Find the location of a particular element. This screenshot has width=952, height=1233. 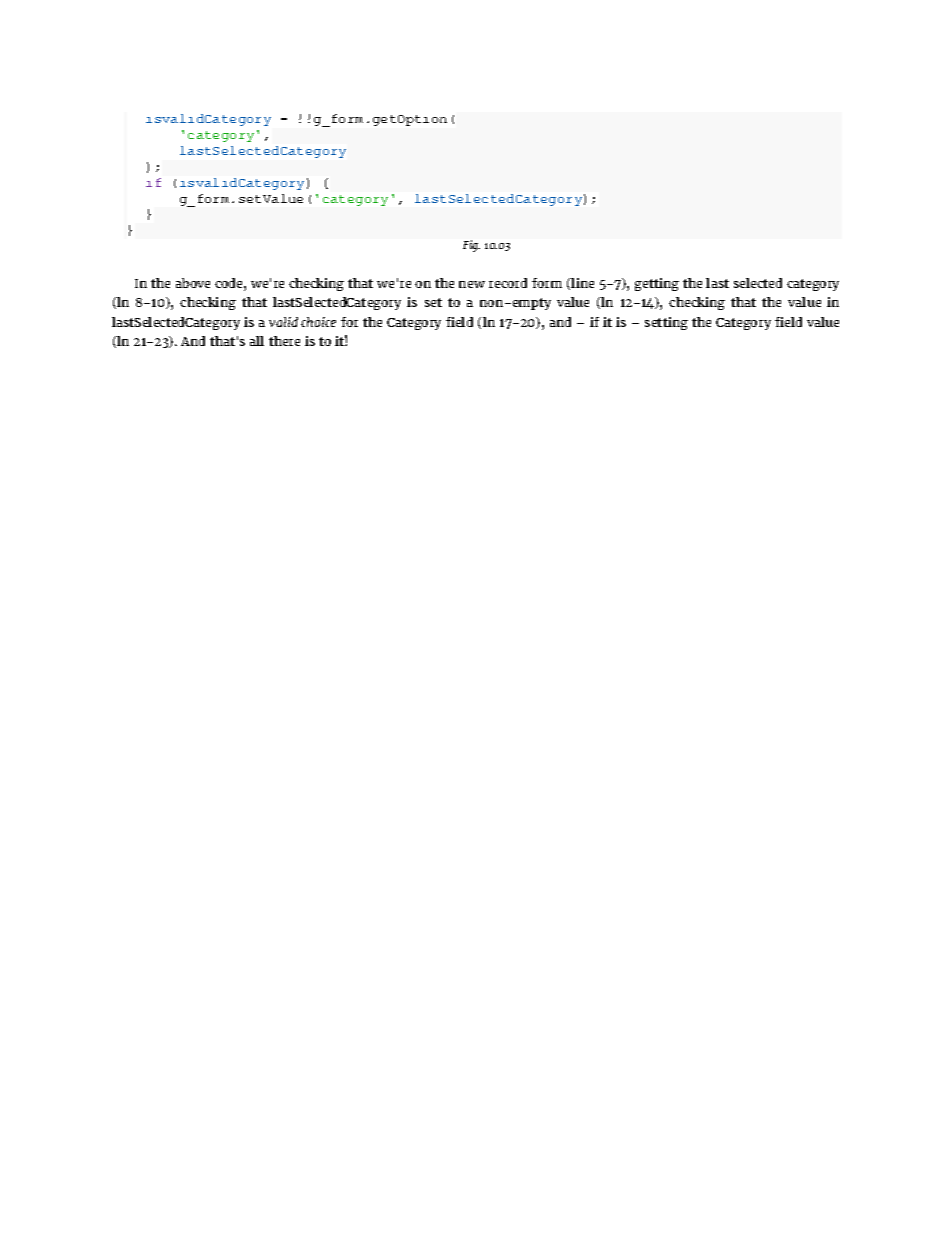

line is located at coordinates (582, 283).
